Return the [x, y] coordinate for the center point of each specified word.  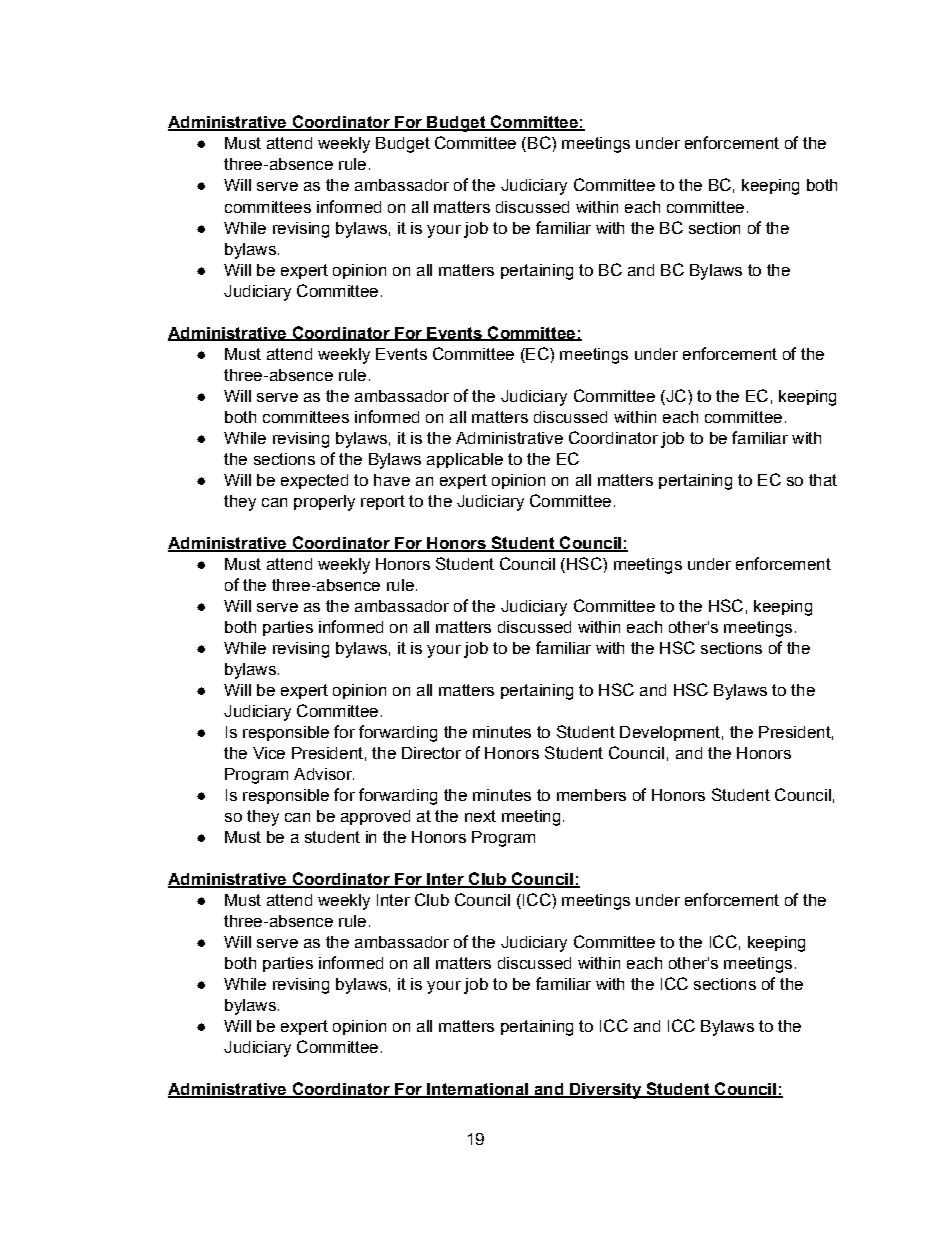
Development [670, 733]
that [823, 480]
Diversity [605, 1091]
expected [314, 481]
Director [431, 753]
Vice [269, 753]
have [392, 480]
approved [375, 817]
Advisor [324, 774]
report [383, 502]
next [480, 816]
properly [324, 503]
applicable [465, 460]
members [591, 795]
